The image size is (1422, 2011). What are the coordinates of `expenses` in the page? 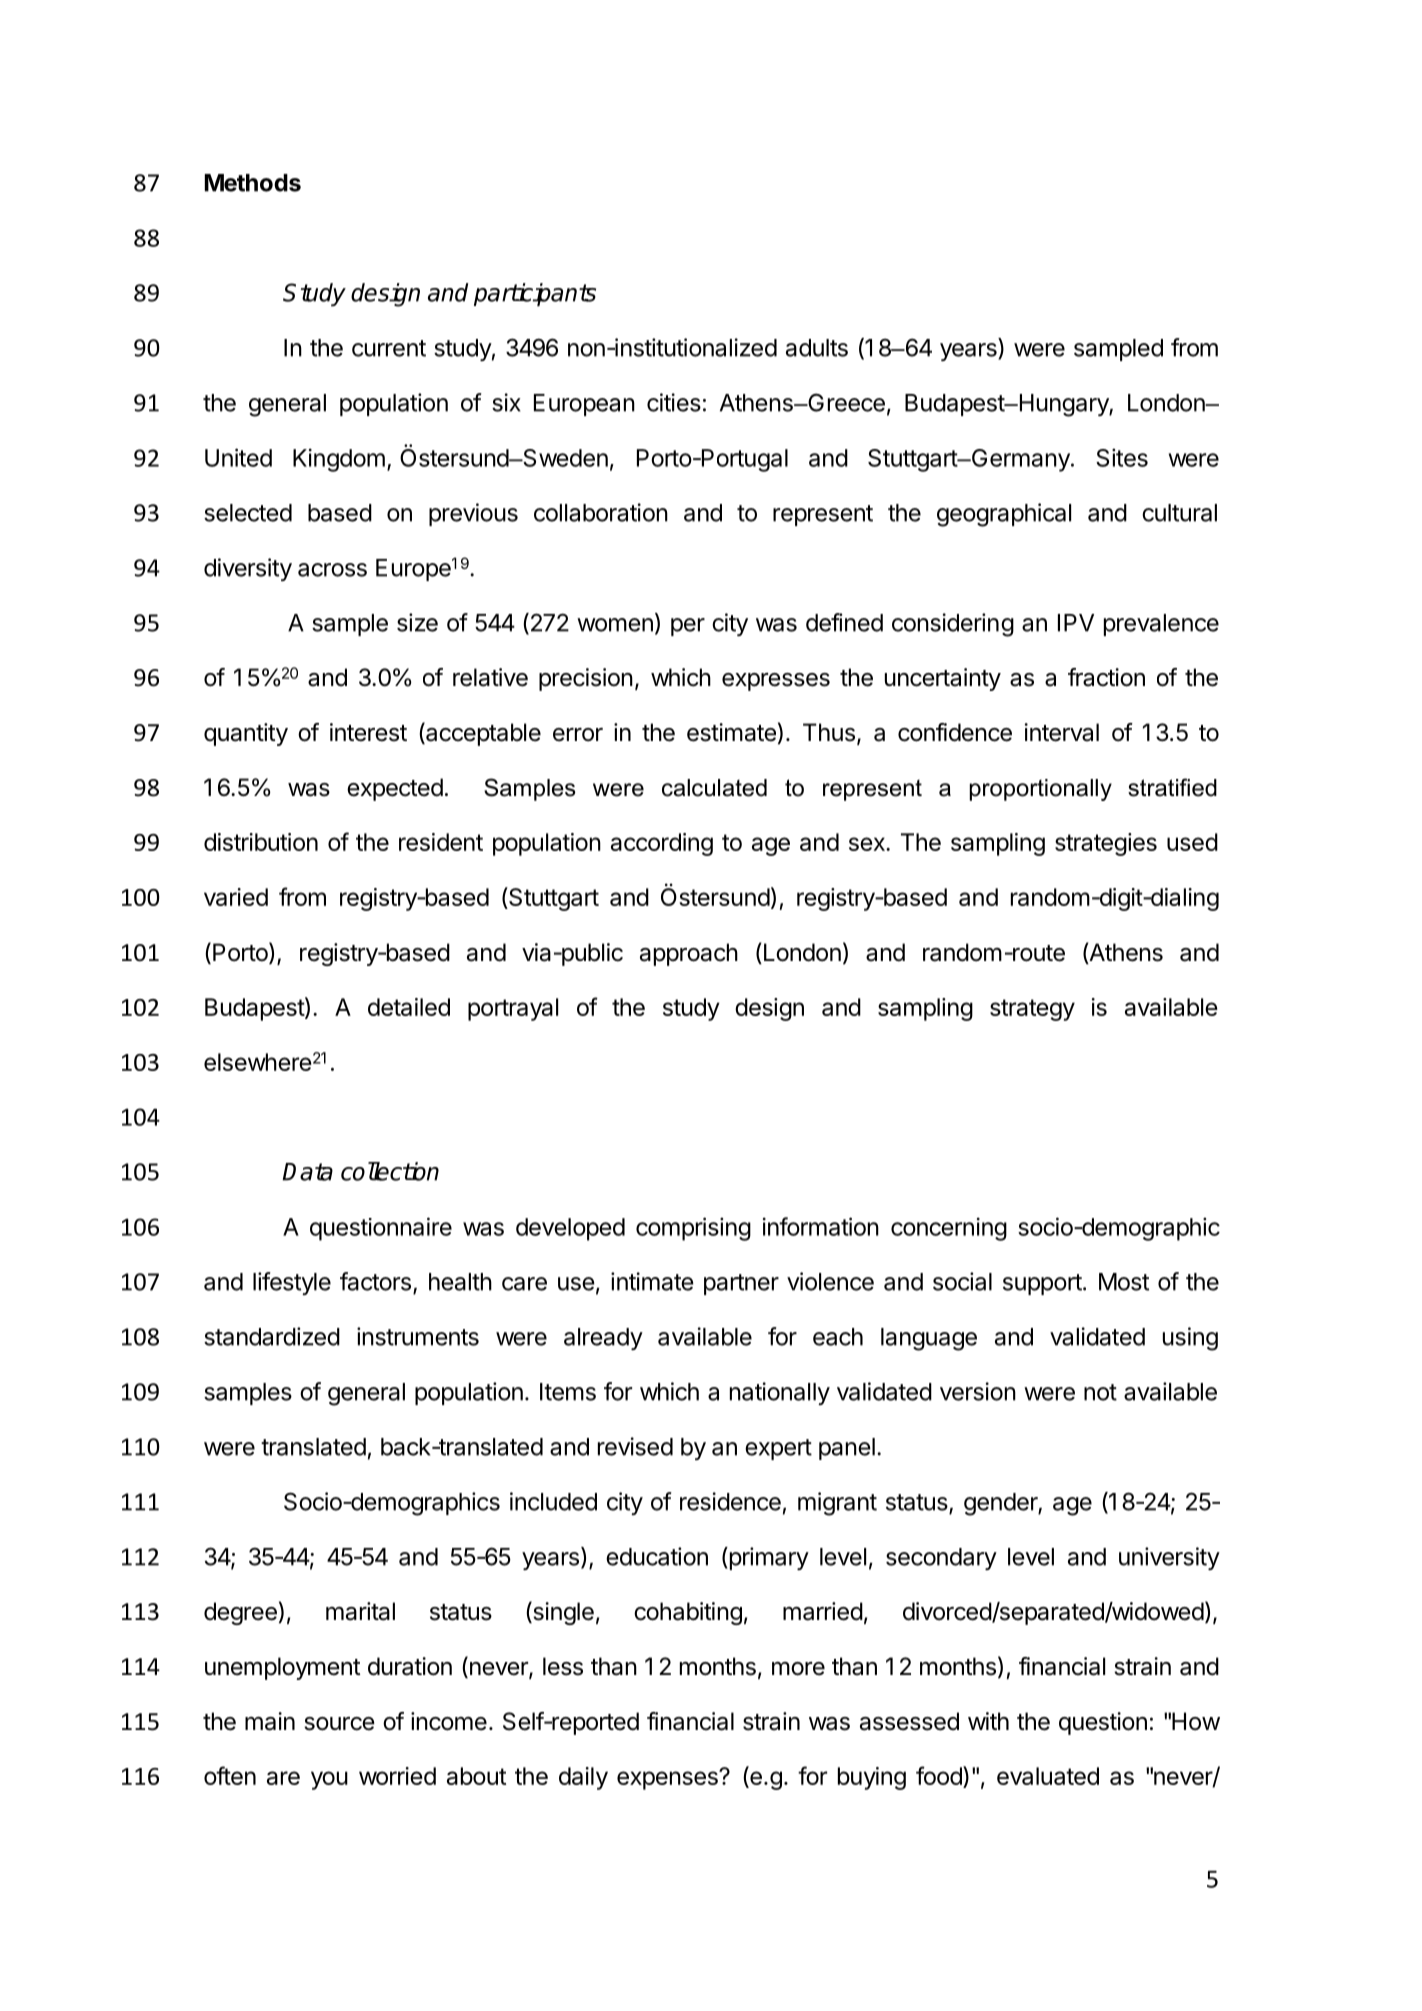 It's located at (668, 1780).
